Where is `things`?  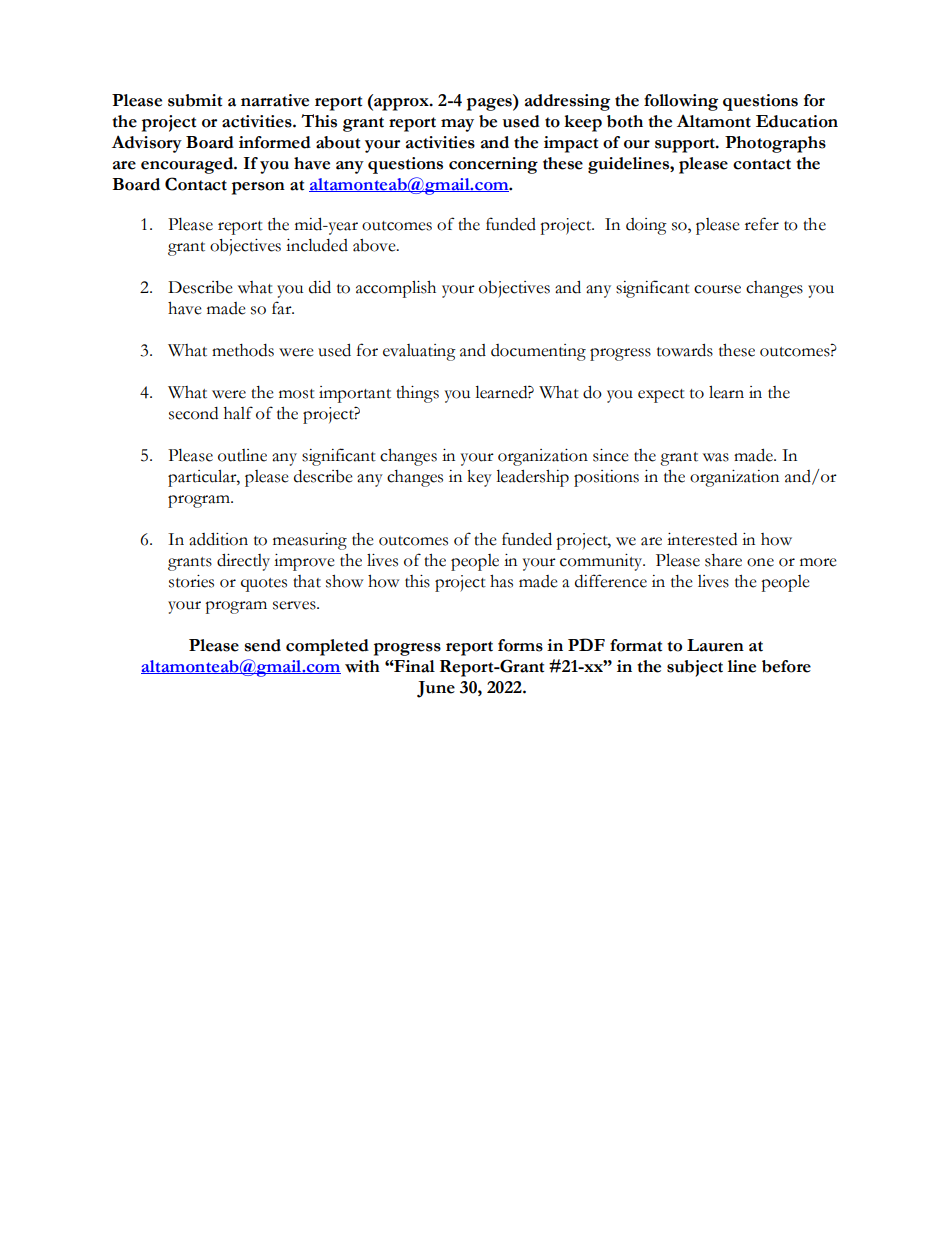 things is located at coordinates (417, 394).
